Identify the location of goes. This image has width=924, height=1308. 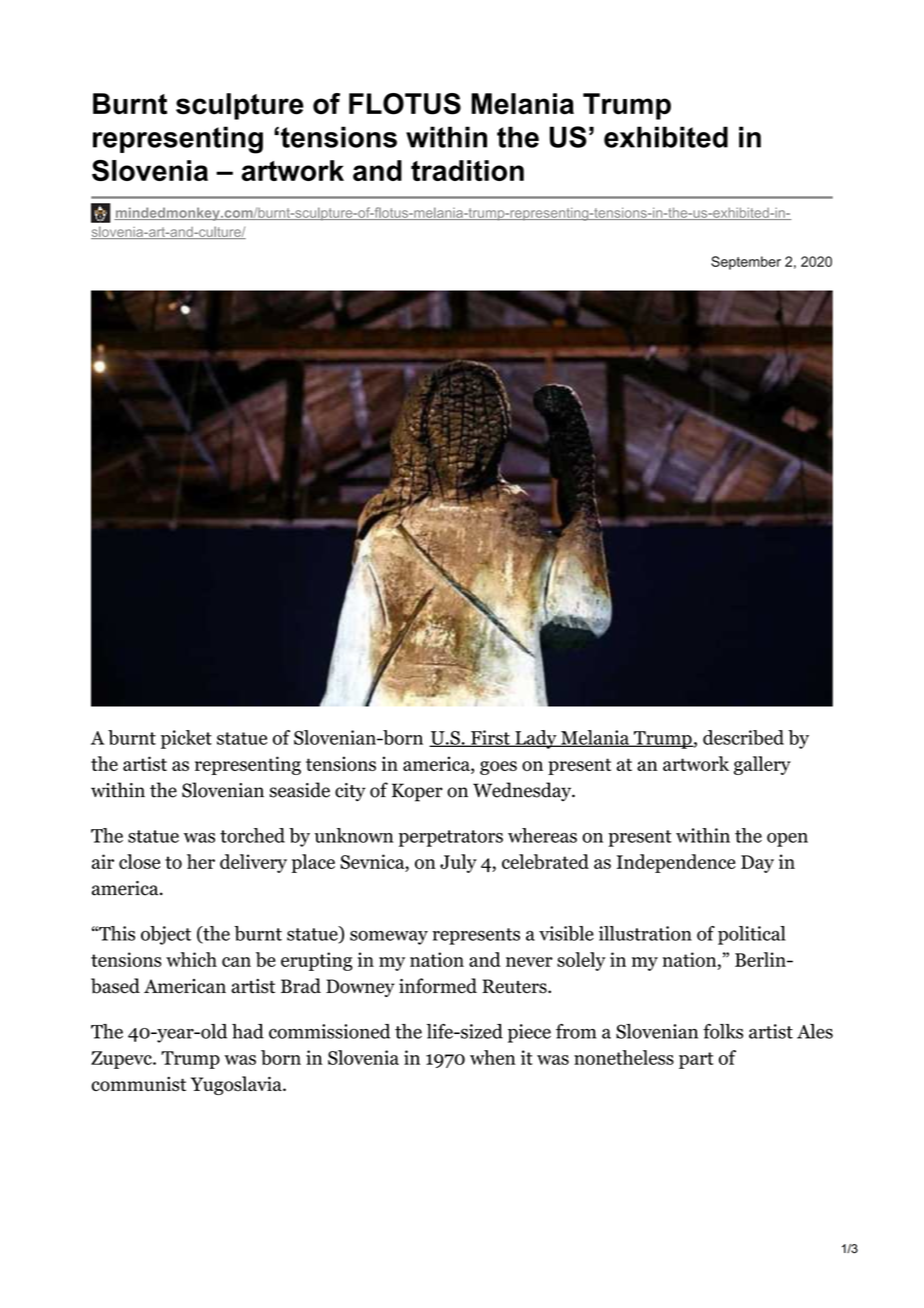
(498, 768).
